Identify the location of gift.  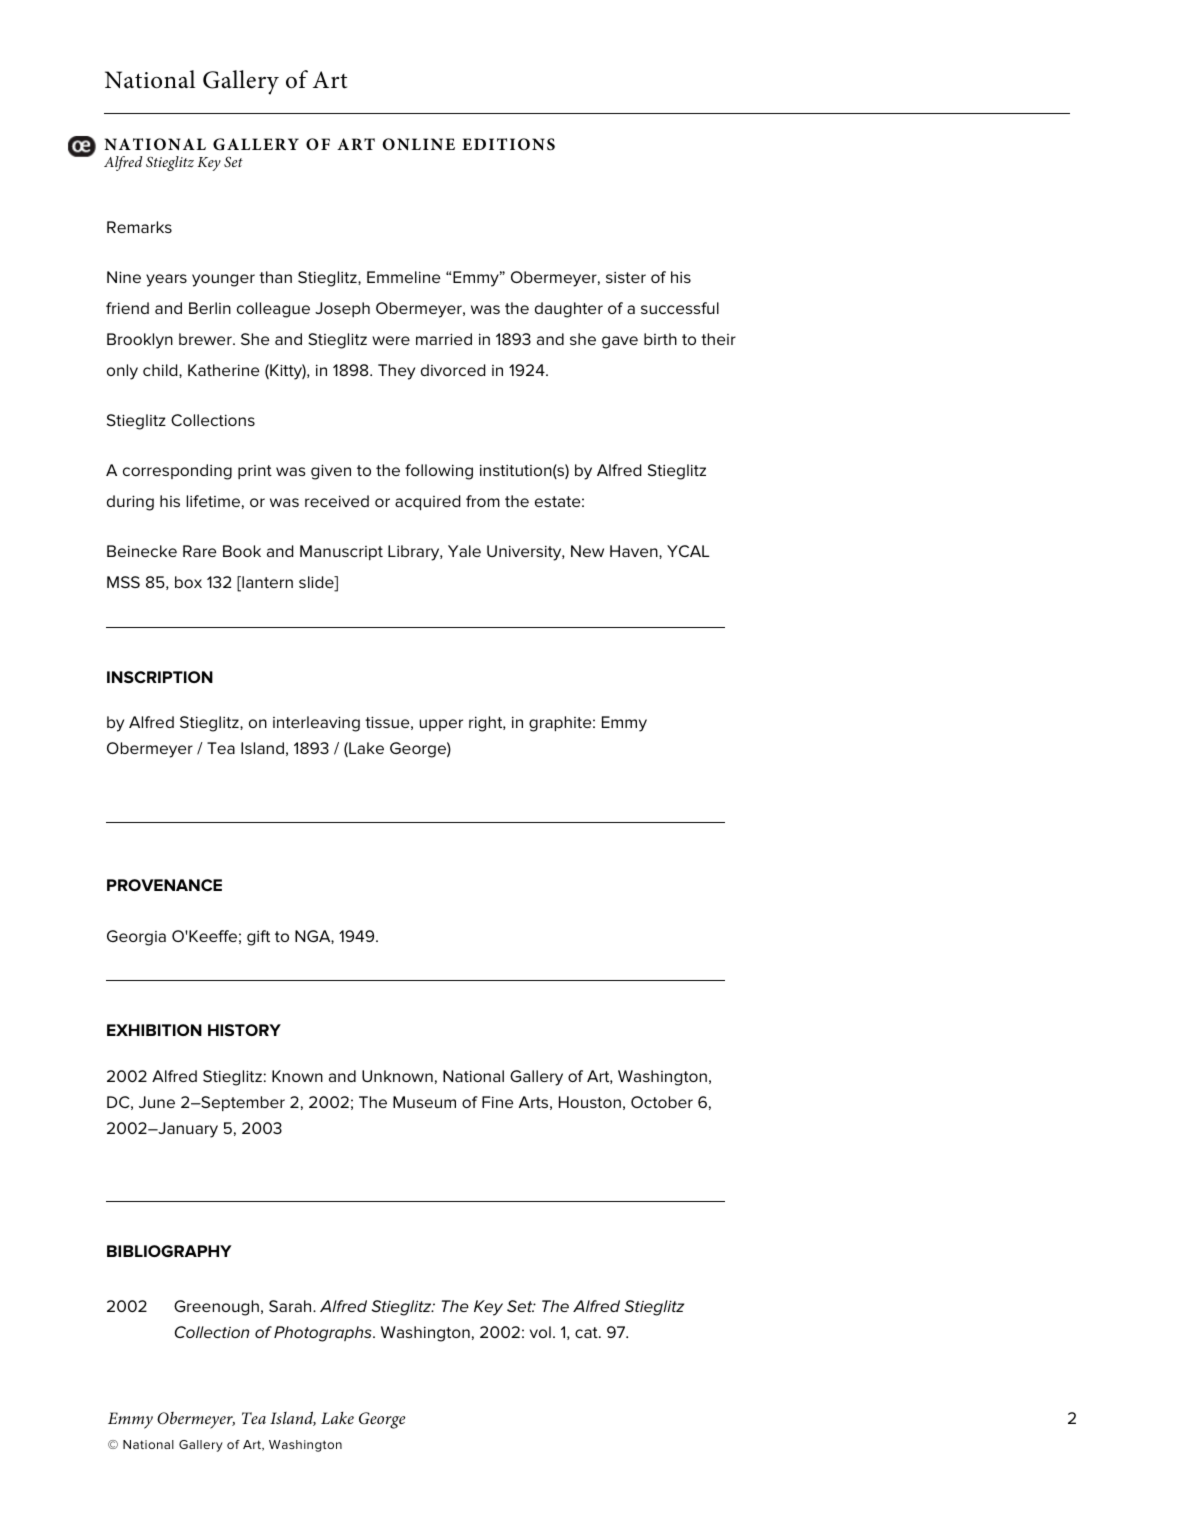
(258, 938).
